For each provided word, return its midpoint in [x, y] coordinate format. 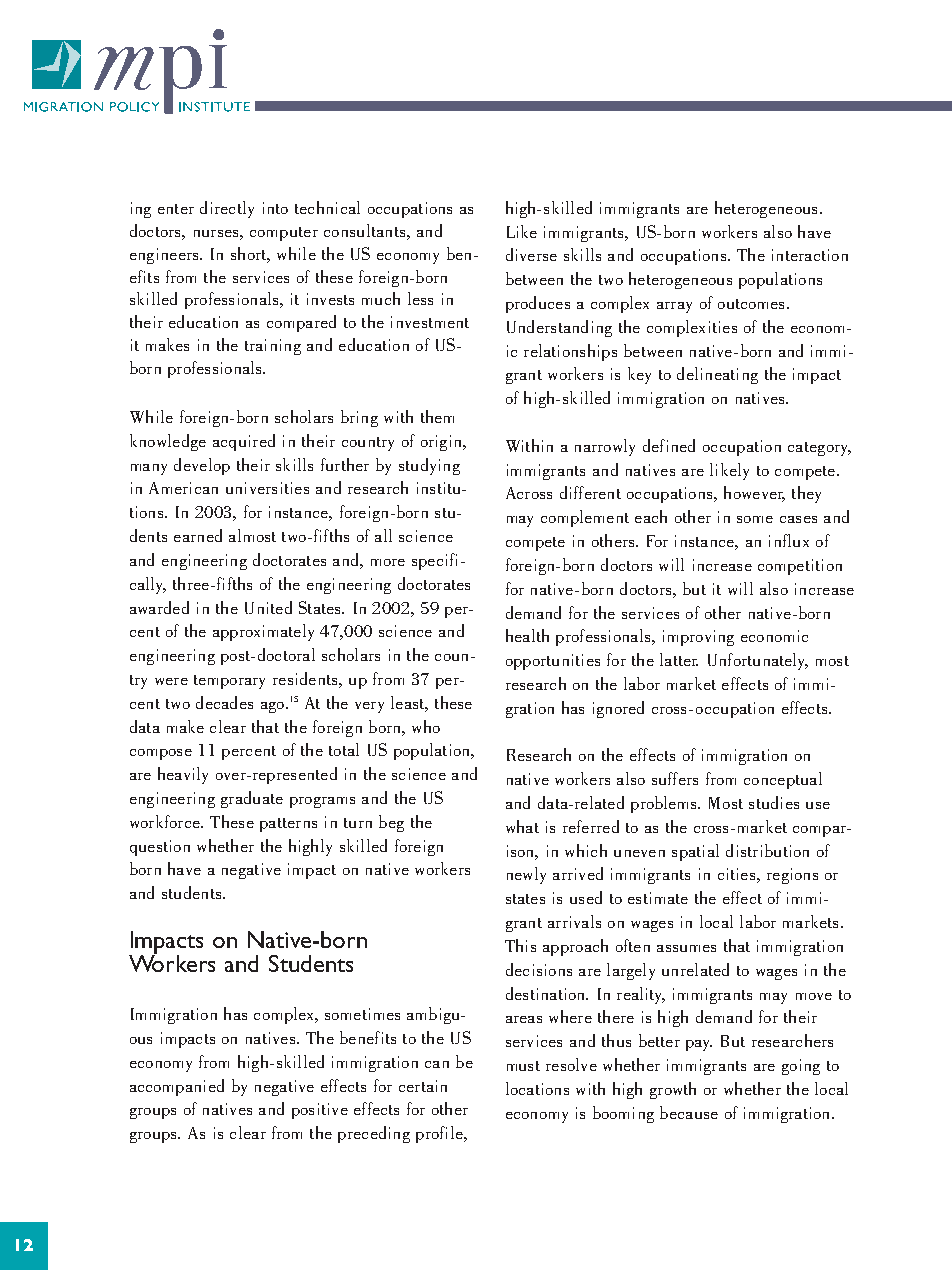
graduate [252, 799]
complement [585, 518]
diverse [531, 254]
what [522, 826]
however [754, 494]
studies [774, 802]
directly [227, 209]
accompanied [177, 1087]
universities [267, 488]
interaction [810, 255]
